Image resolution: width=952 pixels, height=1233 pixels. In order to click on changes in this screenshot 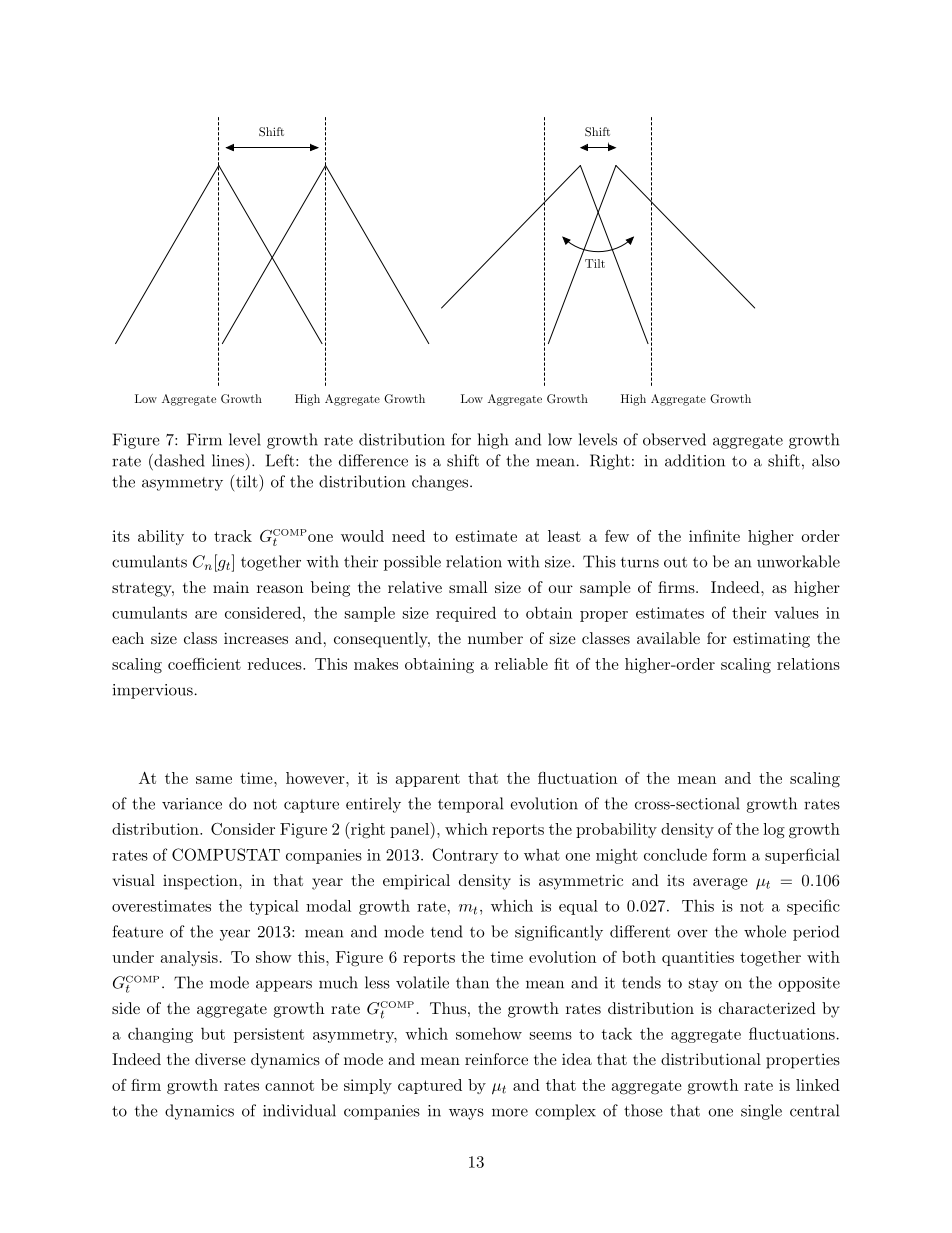, I will do `click(441, 483)`.
